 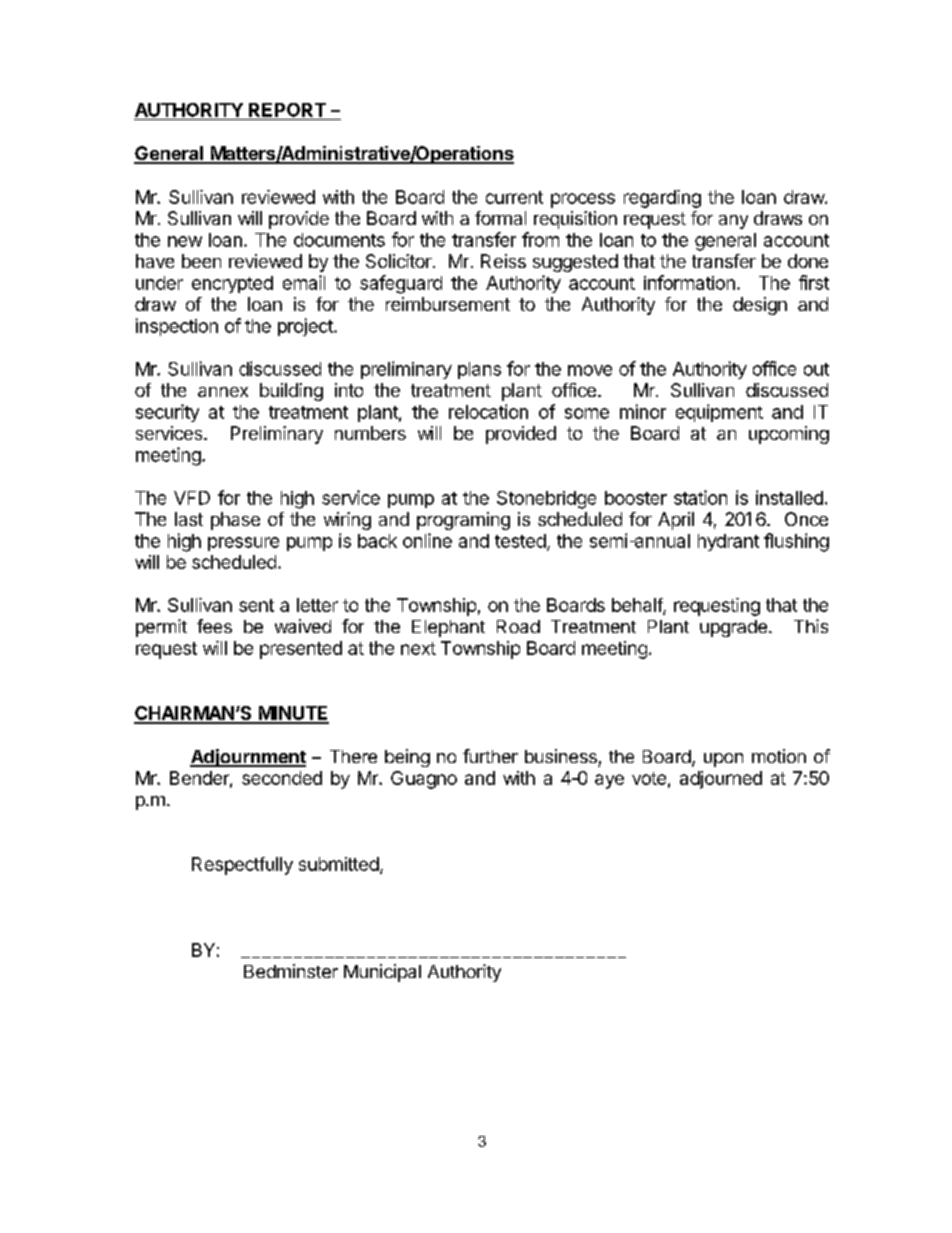 What do you see at coordinates (733, 628) in the document?
I see `upgrade` at bounding box center [733, 628].
